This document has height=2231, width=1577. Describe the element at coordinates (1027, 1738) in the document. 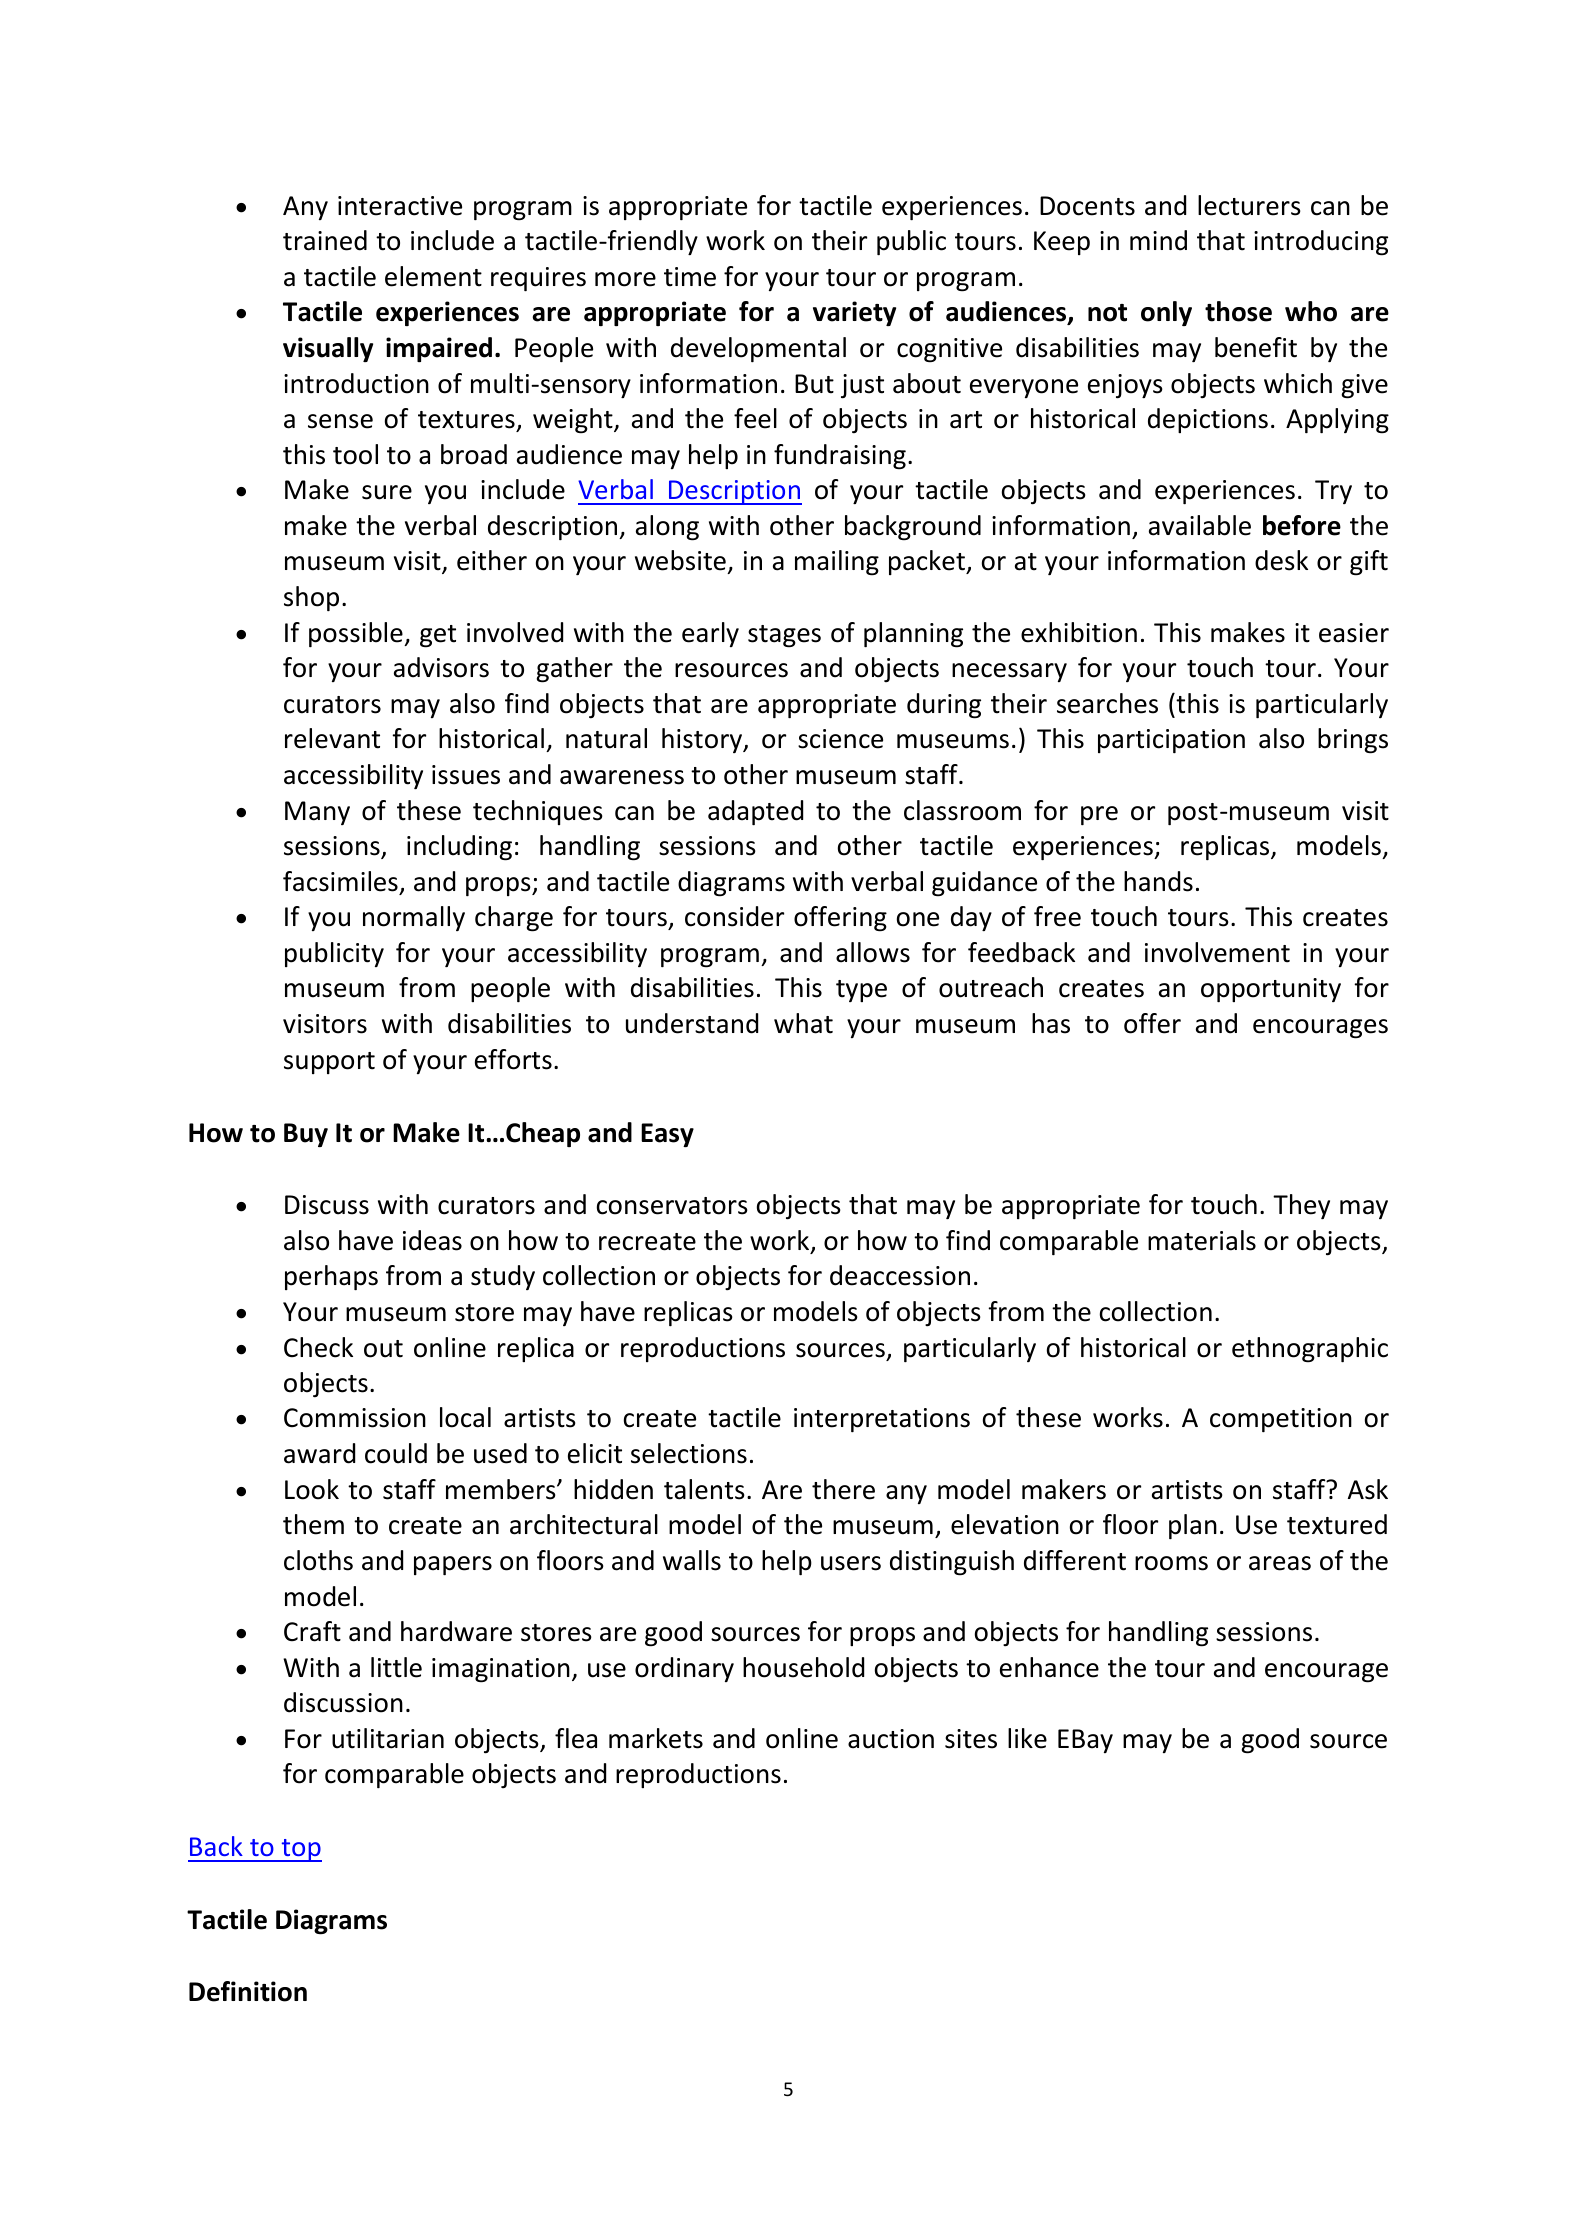

I see `like` at that location.
